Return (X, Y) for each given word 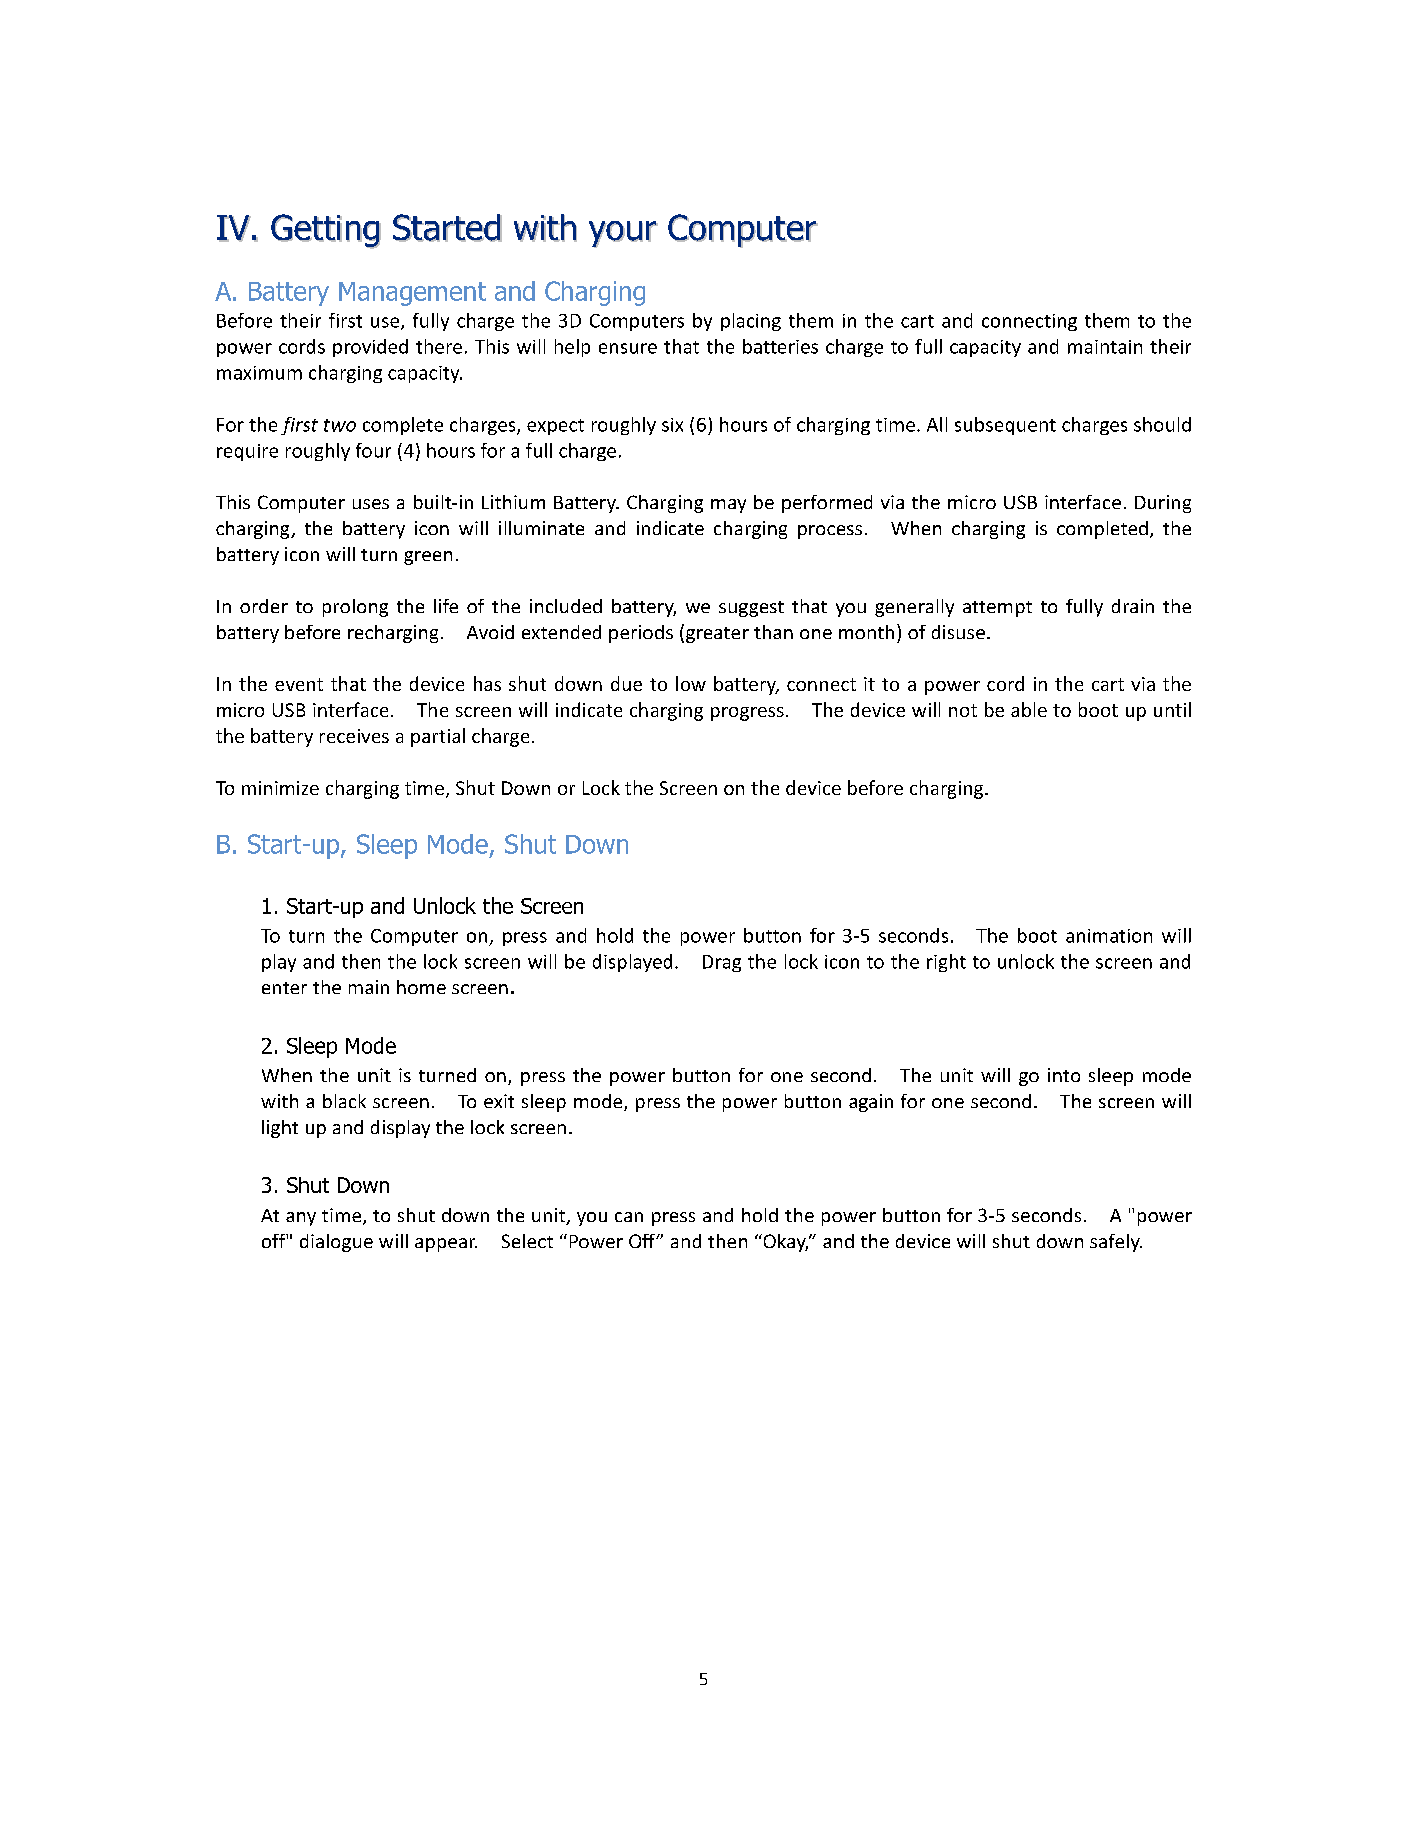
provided (370, 348)
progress (747, 714)
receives (354, 736)
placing (751, 322)
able (1029, 709)
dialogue (336, 1243)
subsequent (1005, 426)
